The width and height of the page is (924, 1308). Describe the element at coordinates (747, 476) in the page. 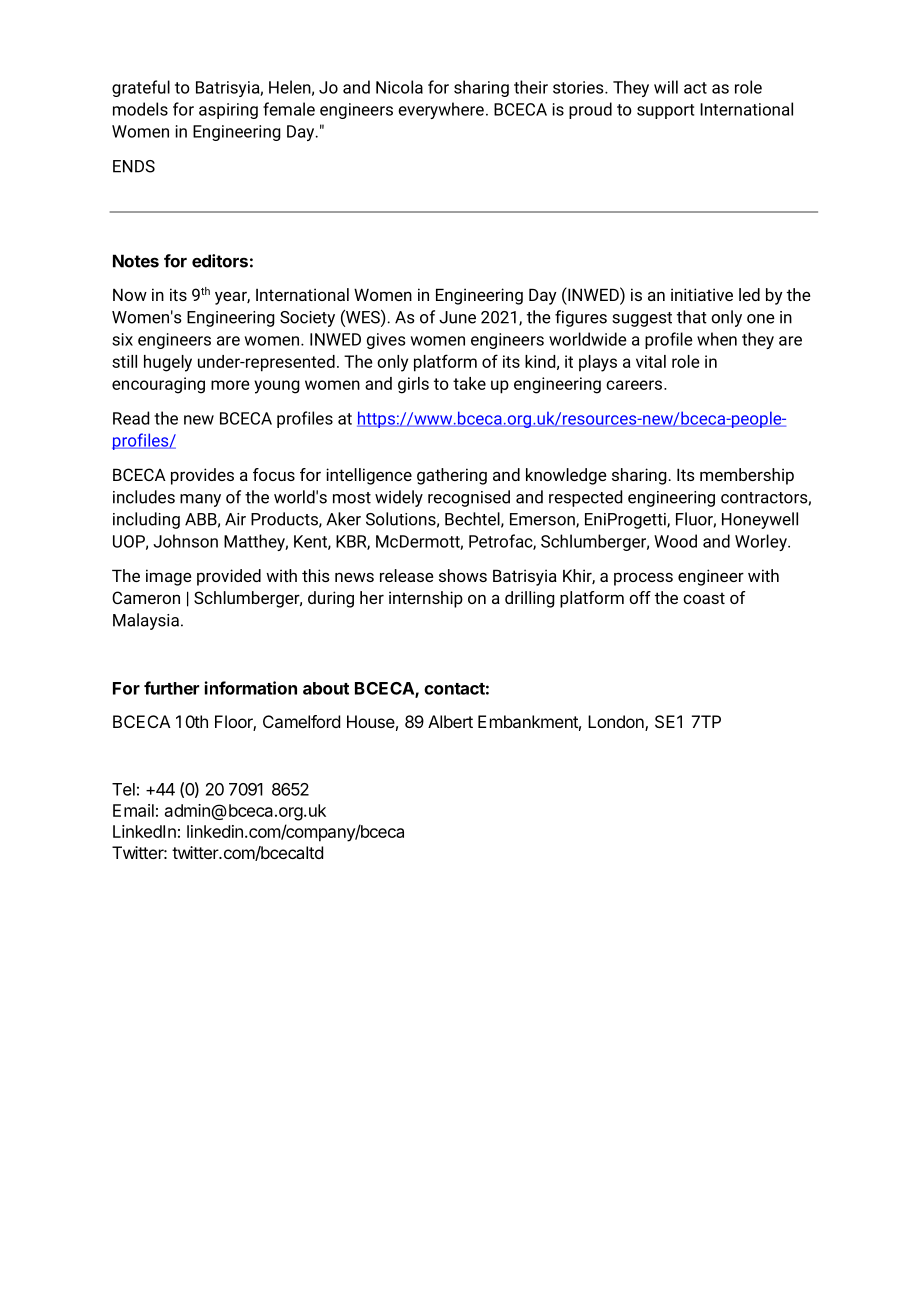

I see `membership` at that location.
